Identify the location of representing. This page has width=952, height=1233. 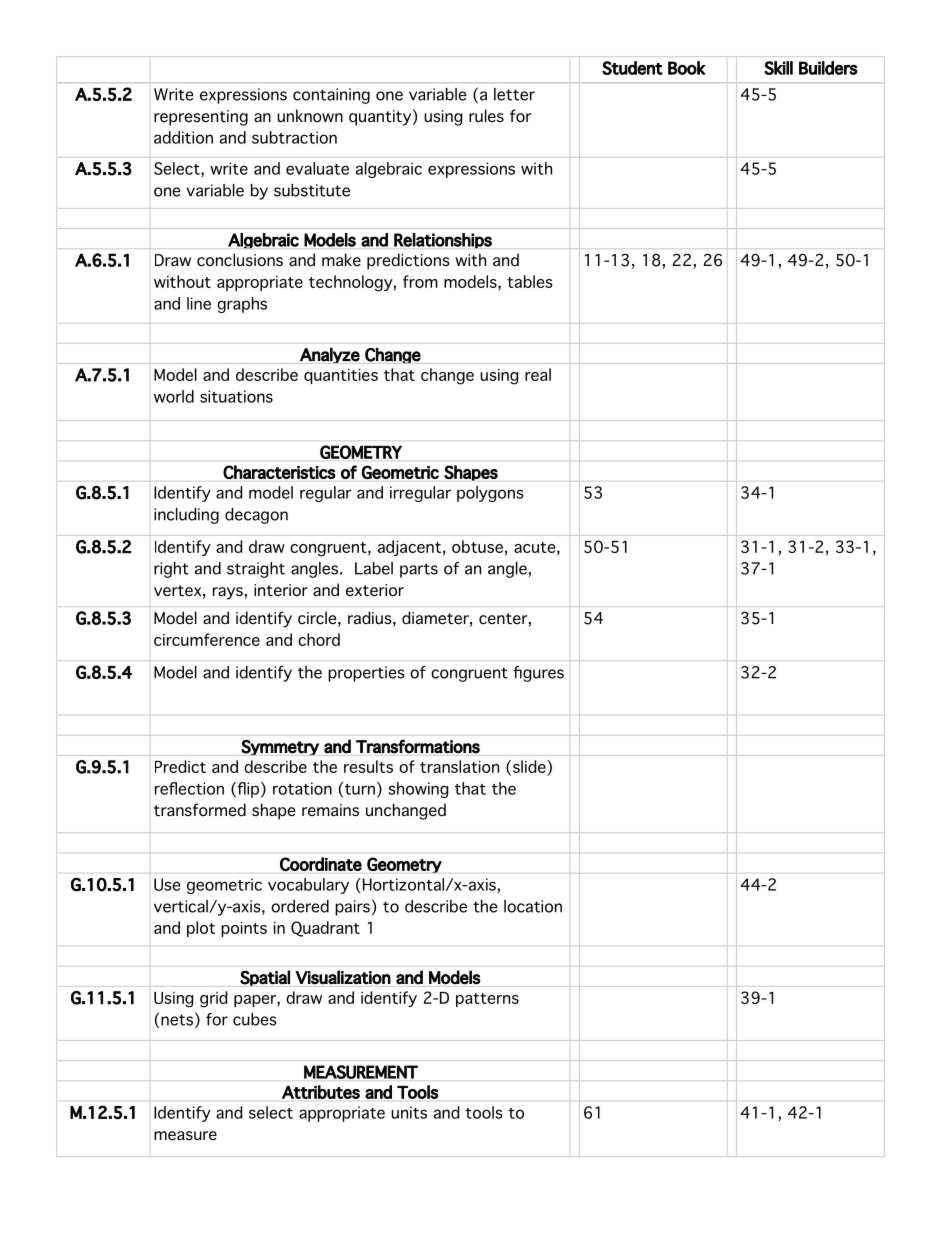
(201, 118).
